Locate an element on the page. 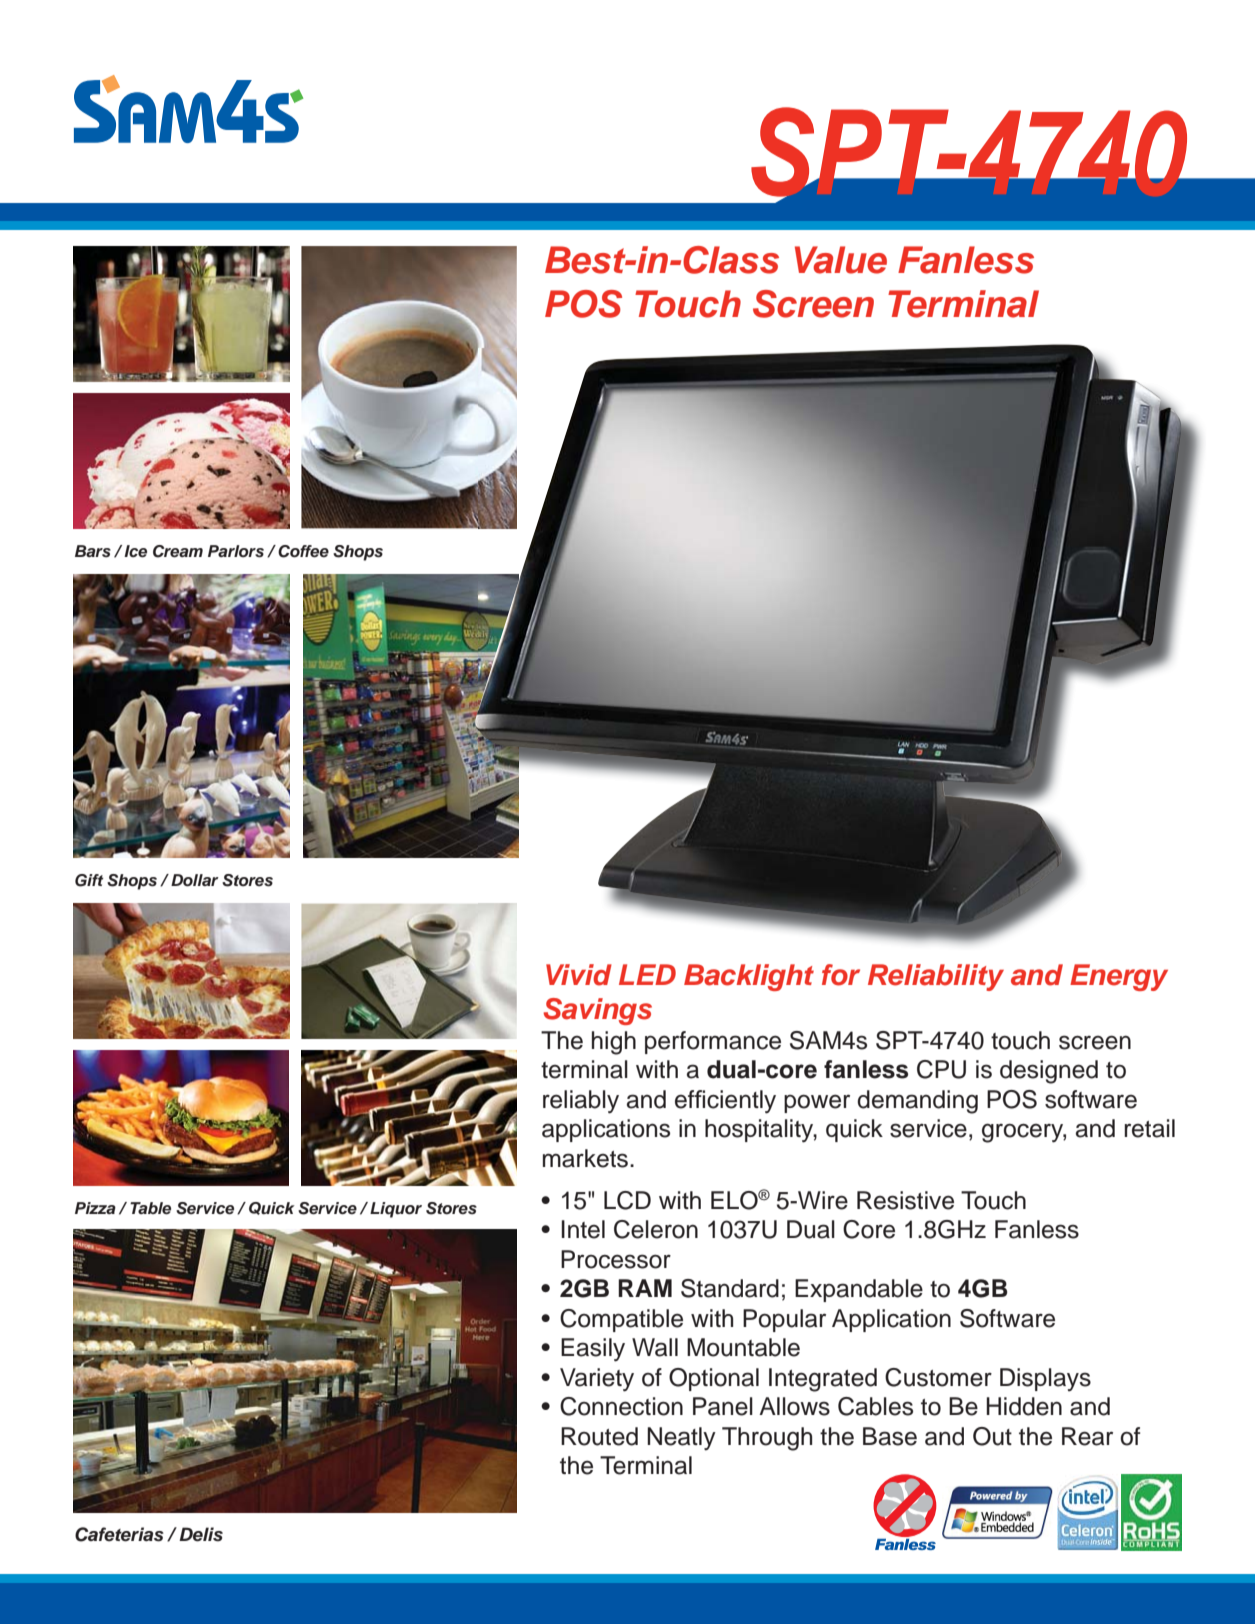 This document has width=1255, height=1624. Coffee is located at coordinates (303, 551).
